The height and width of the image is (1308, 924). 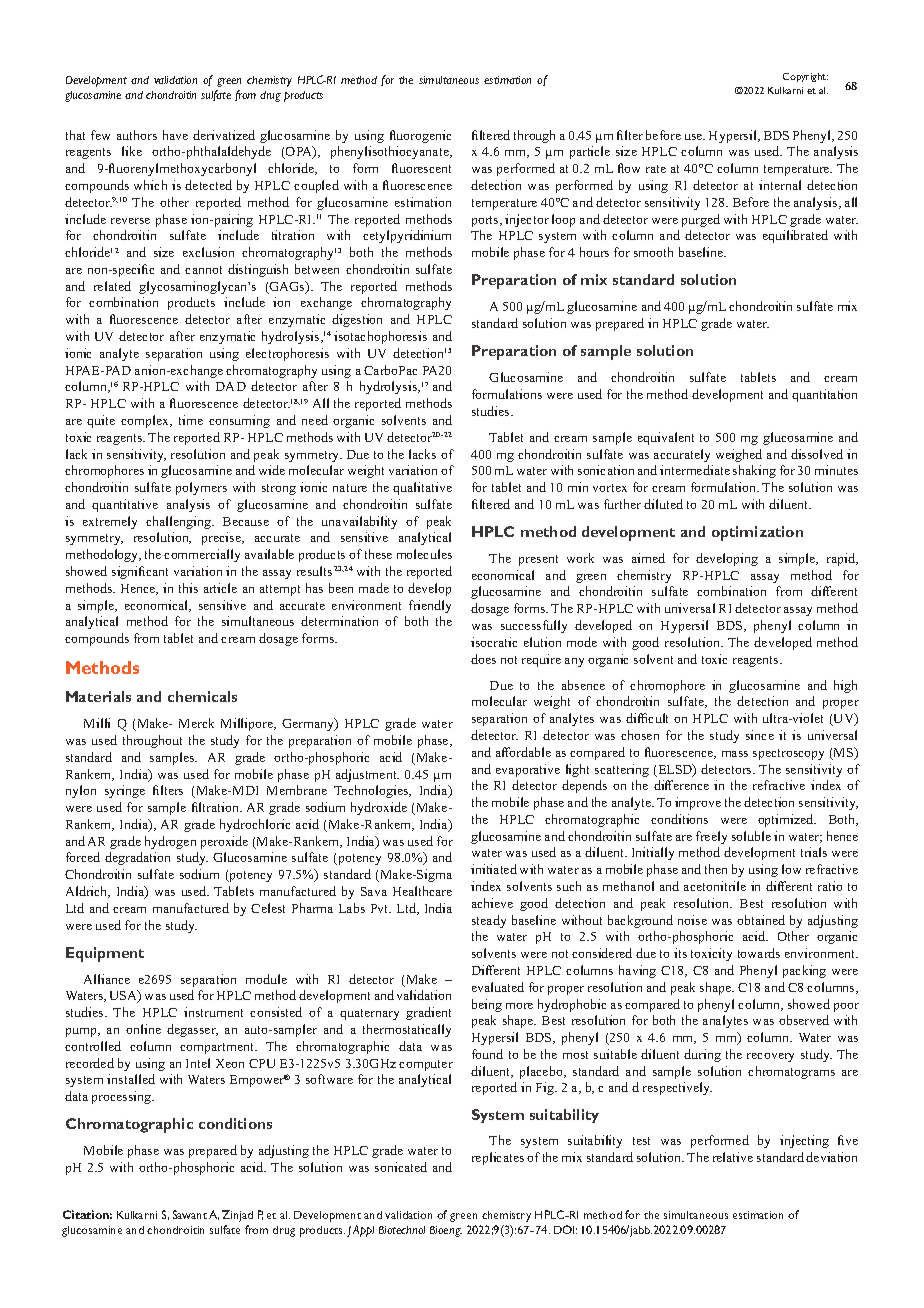 What do you see at coordinates (175, 135) in the image?
I see `have` at bounding box center [175, 135].
